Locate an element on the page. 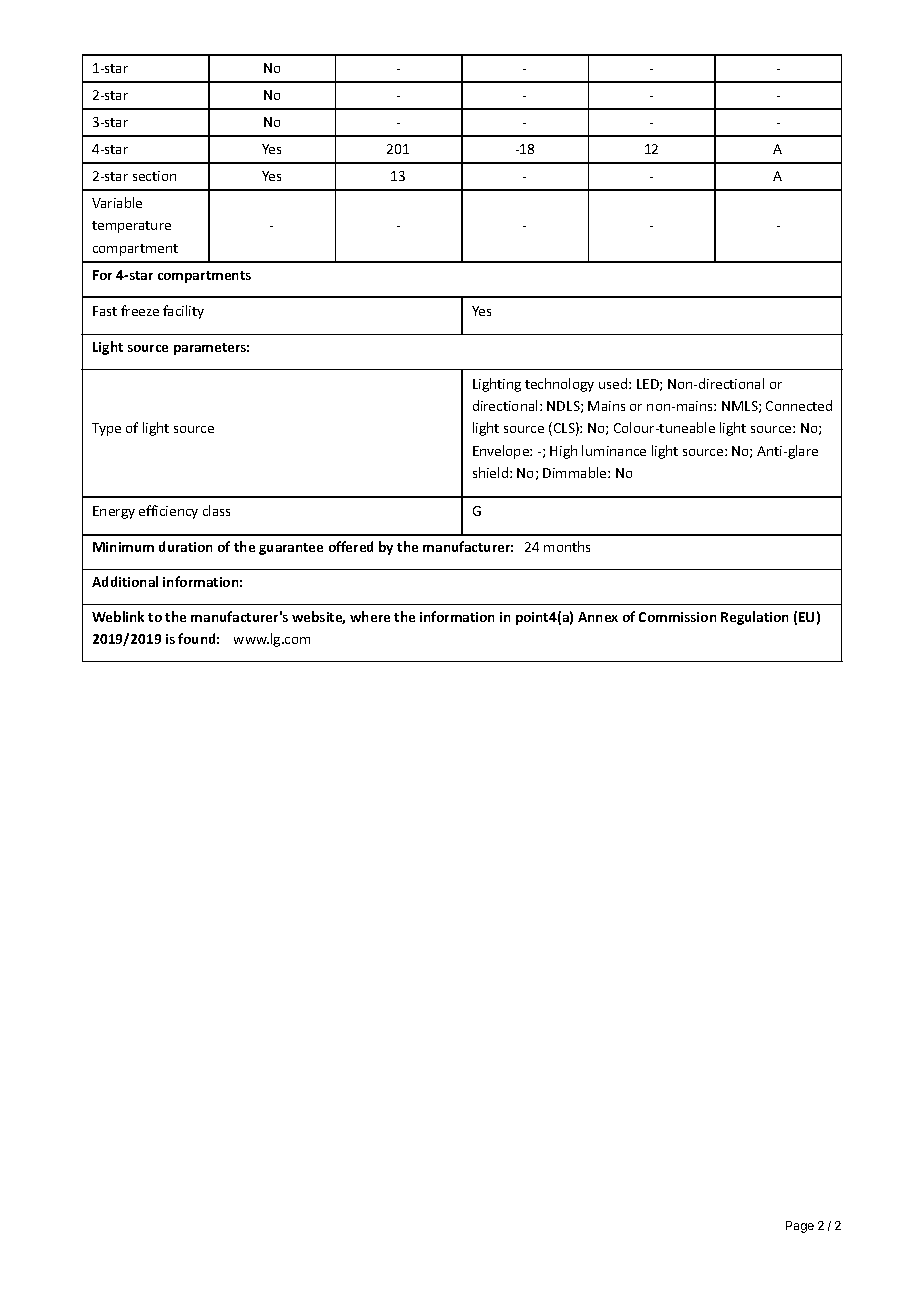  Regulation is located at coordinates (754, 618).
